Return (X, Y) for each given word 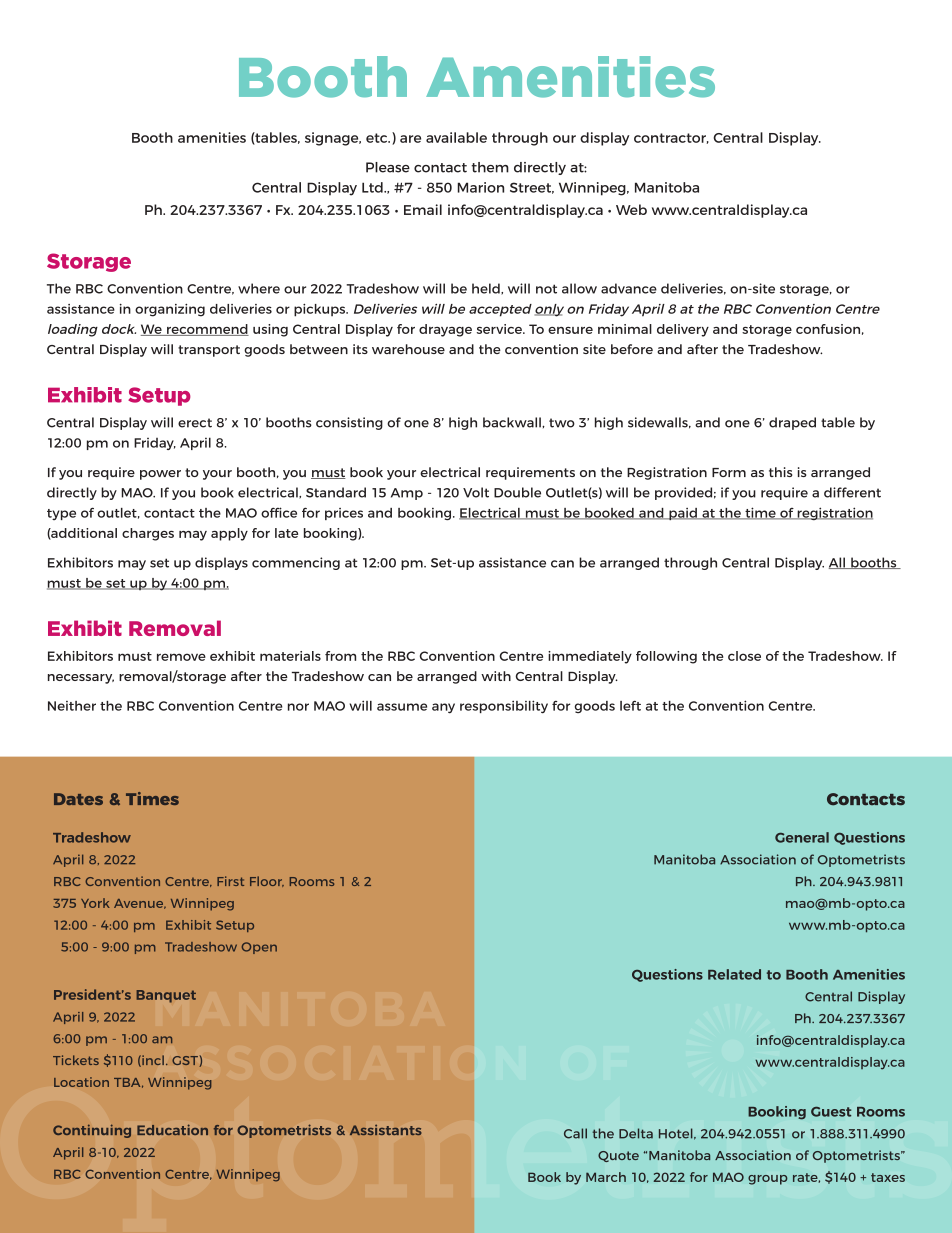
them (490, 167)
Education (172, 1130)
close (744, 656)
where (259, 288)
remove (181, 657)
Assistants (385, 1130)
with (496, 676)
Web (631, 209)
